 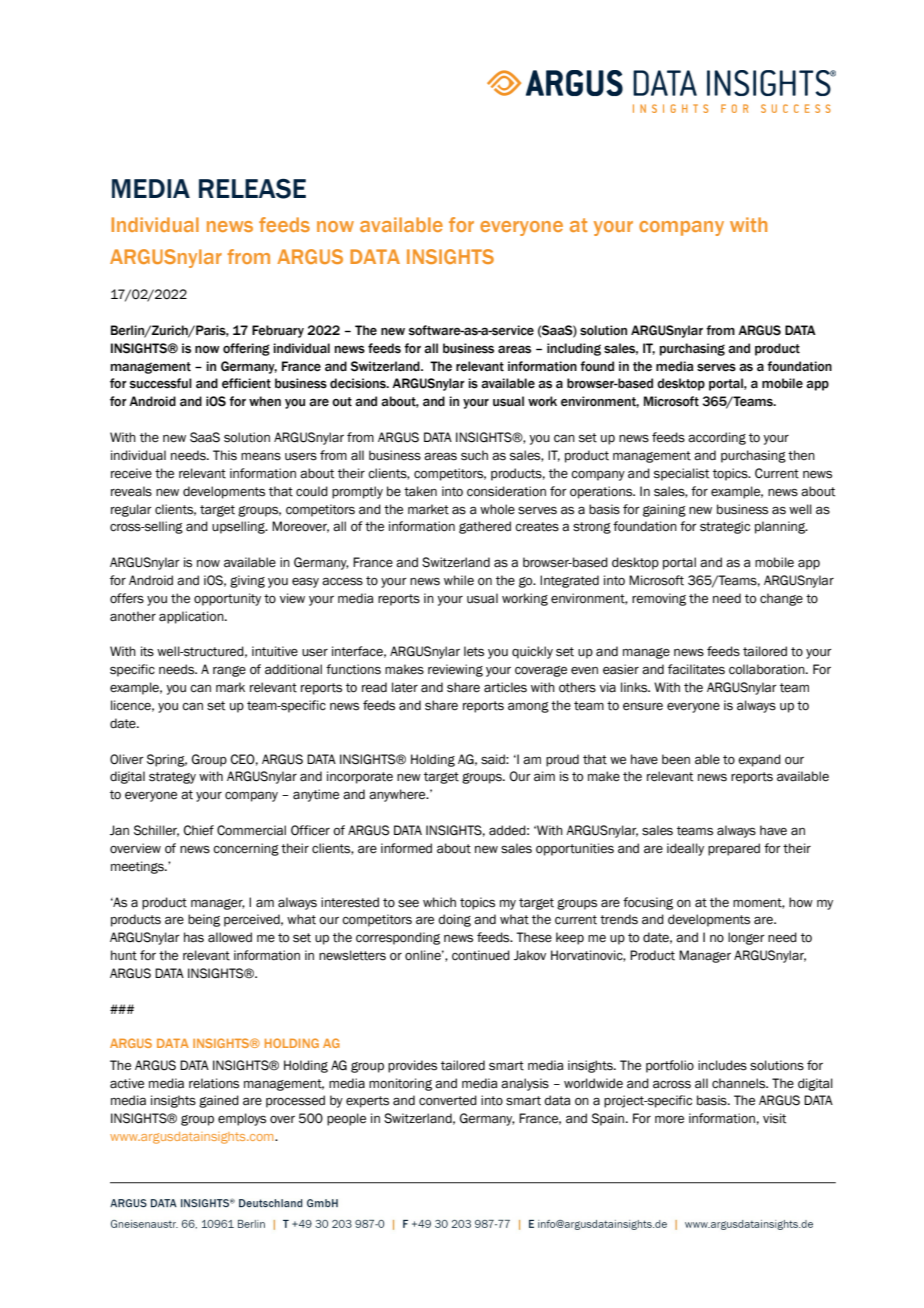 What do you see at coordinates (229, 671) in the image?
I see `range` at bounding box center [229, 671].
